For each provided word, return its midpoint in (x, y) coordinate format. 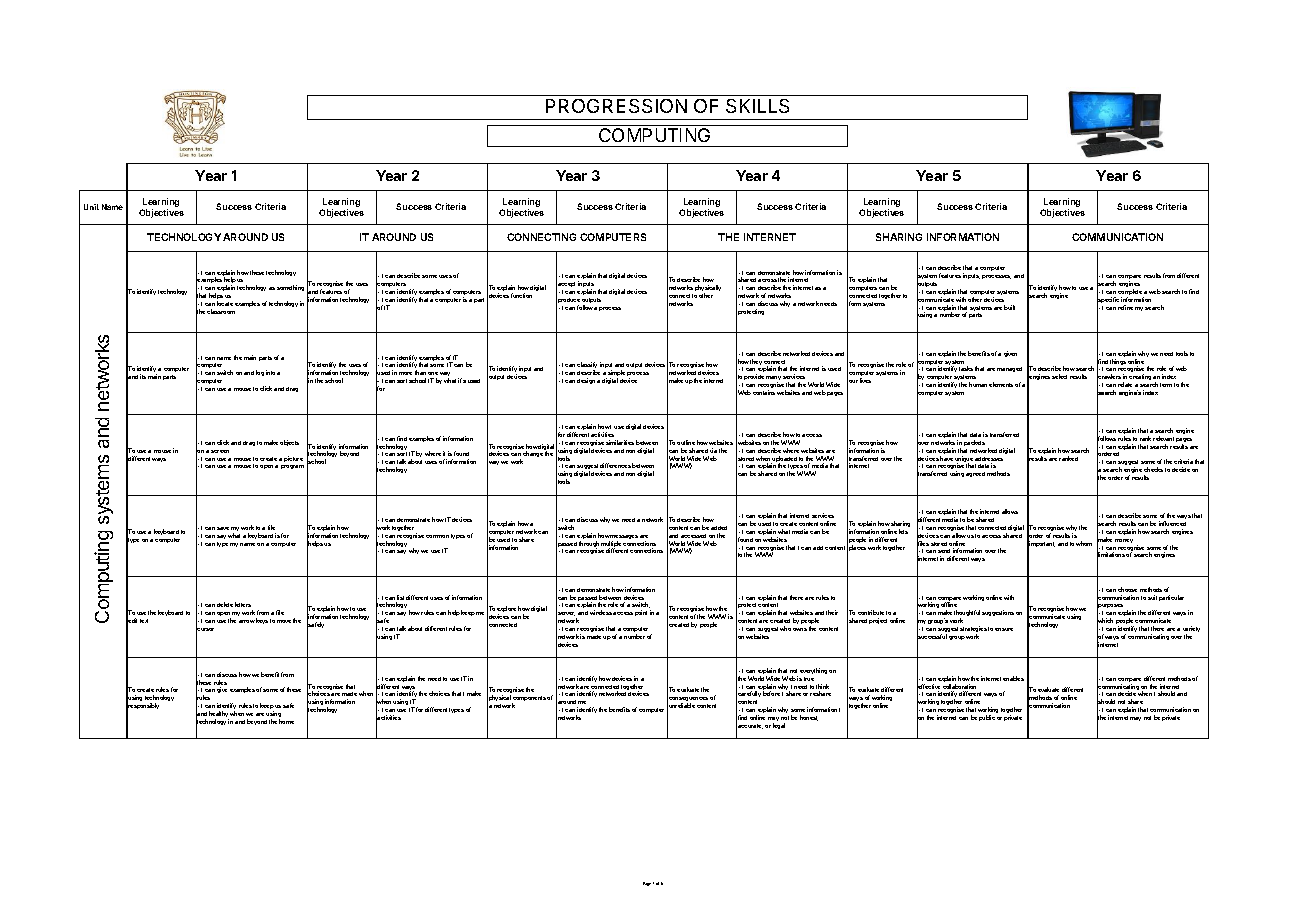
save (223, 528)
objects (289, 443)
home (286, 721)
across (767, 280)
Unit (91, 207)
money (1124, 541)
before (771, 693)
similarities (620, 442)
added (719, 528)
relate (1125, 384)
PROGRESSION (616, 106)
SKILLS (757, 106)
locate (225, 303)
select (1059, 376)
